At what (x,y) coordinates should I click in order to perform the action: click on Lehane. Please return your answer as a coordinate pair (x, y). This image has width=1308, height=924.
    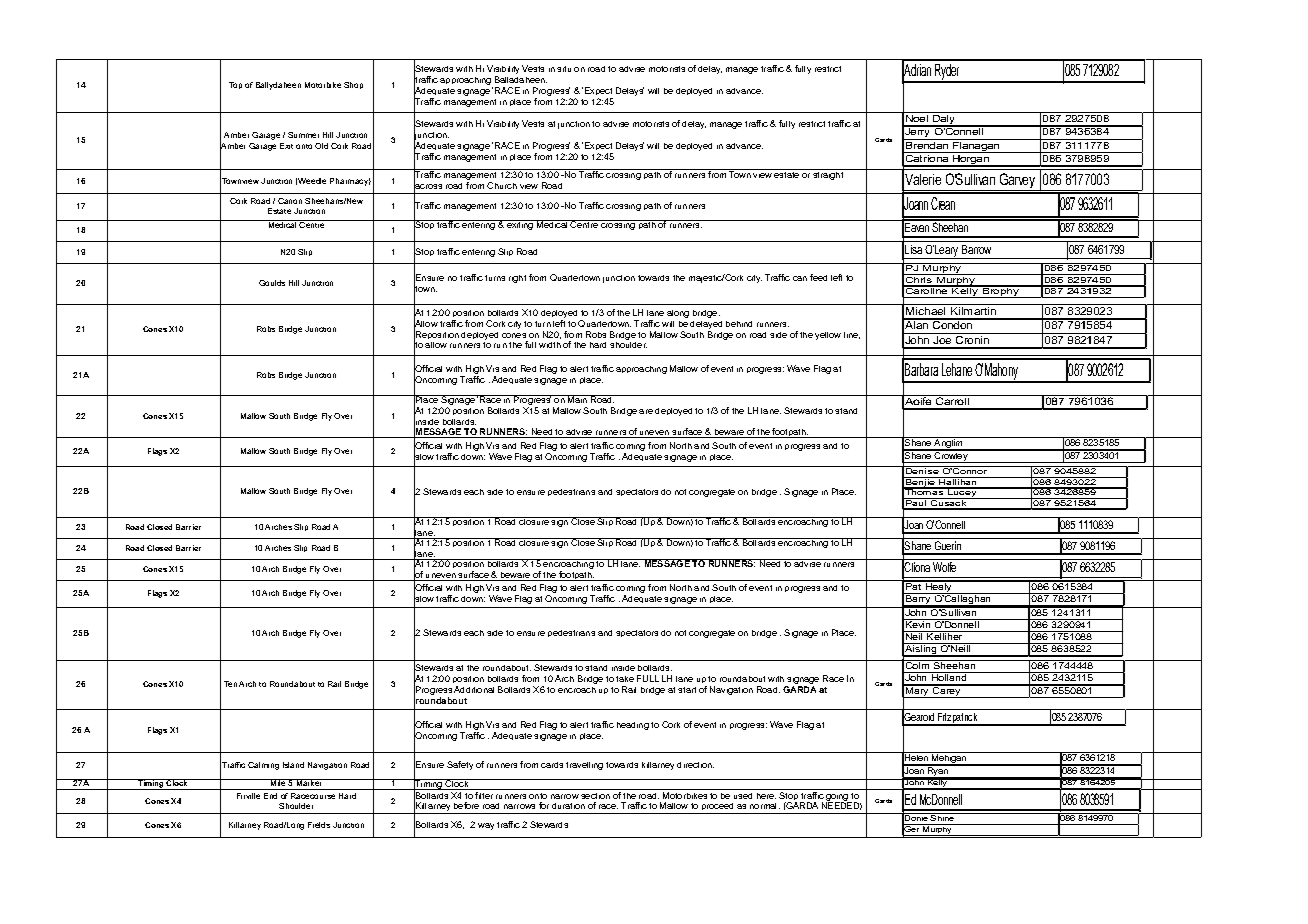
    Looking at the image, I should click on (957, 369).
